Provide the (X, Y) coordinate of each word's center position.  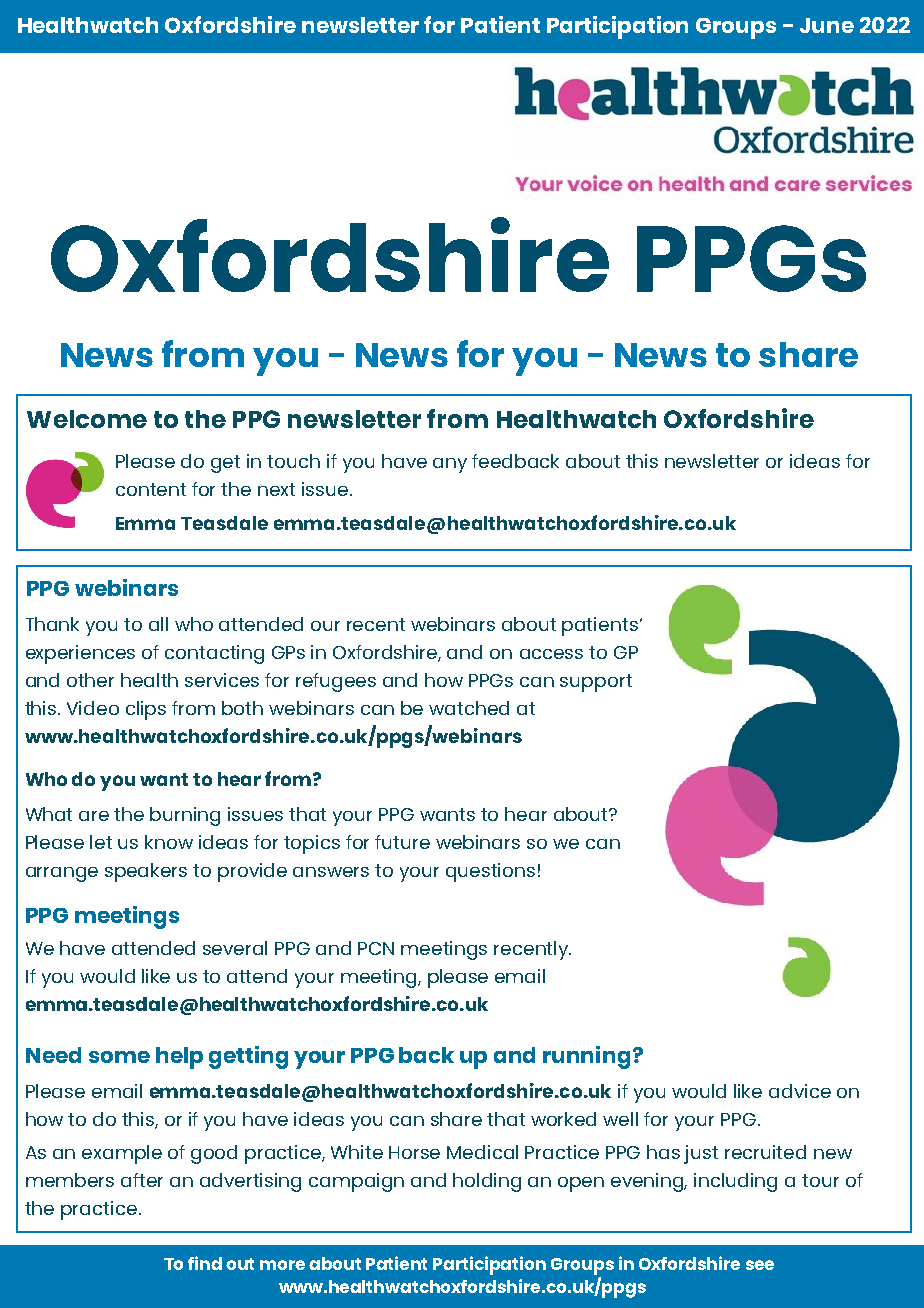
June (827, 25)
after (142, 1180)
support (596, 683)
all (158, 624)
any (450, 465)
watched (469, 708)
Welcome (87, 419)
